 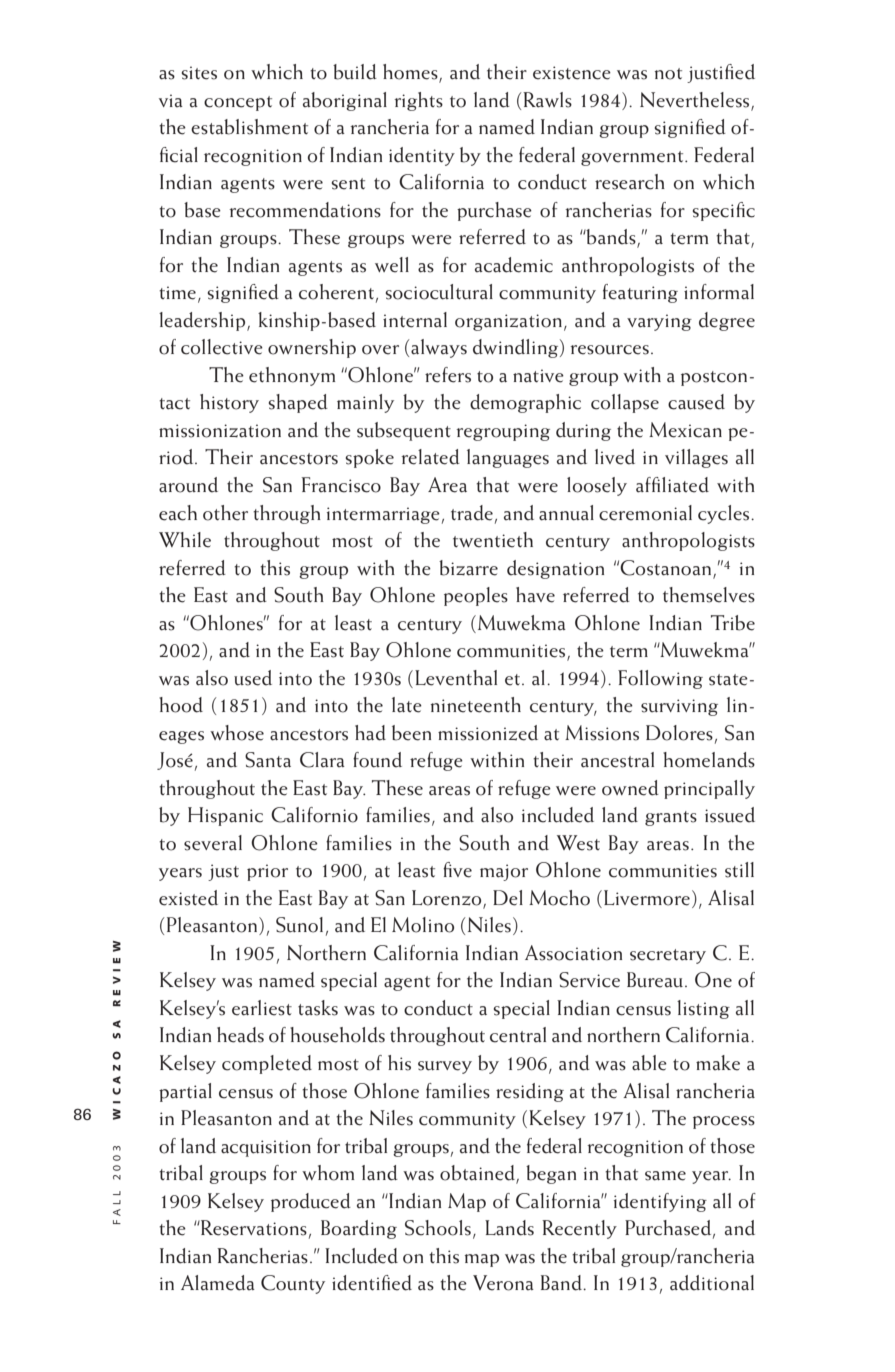 What do you see at coordinates (418, 101) in the screenshot?
I see `rights` at bounding box center [418, 101].
